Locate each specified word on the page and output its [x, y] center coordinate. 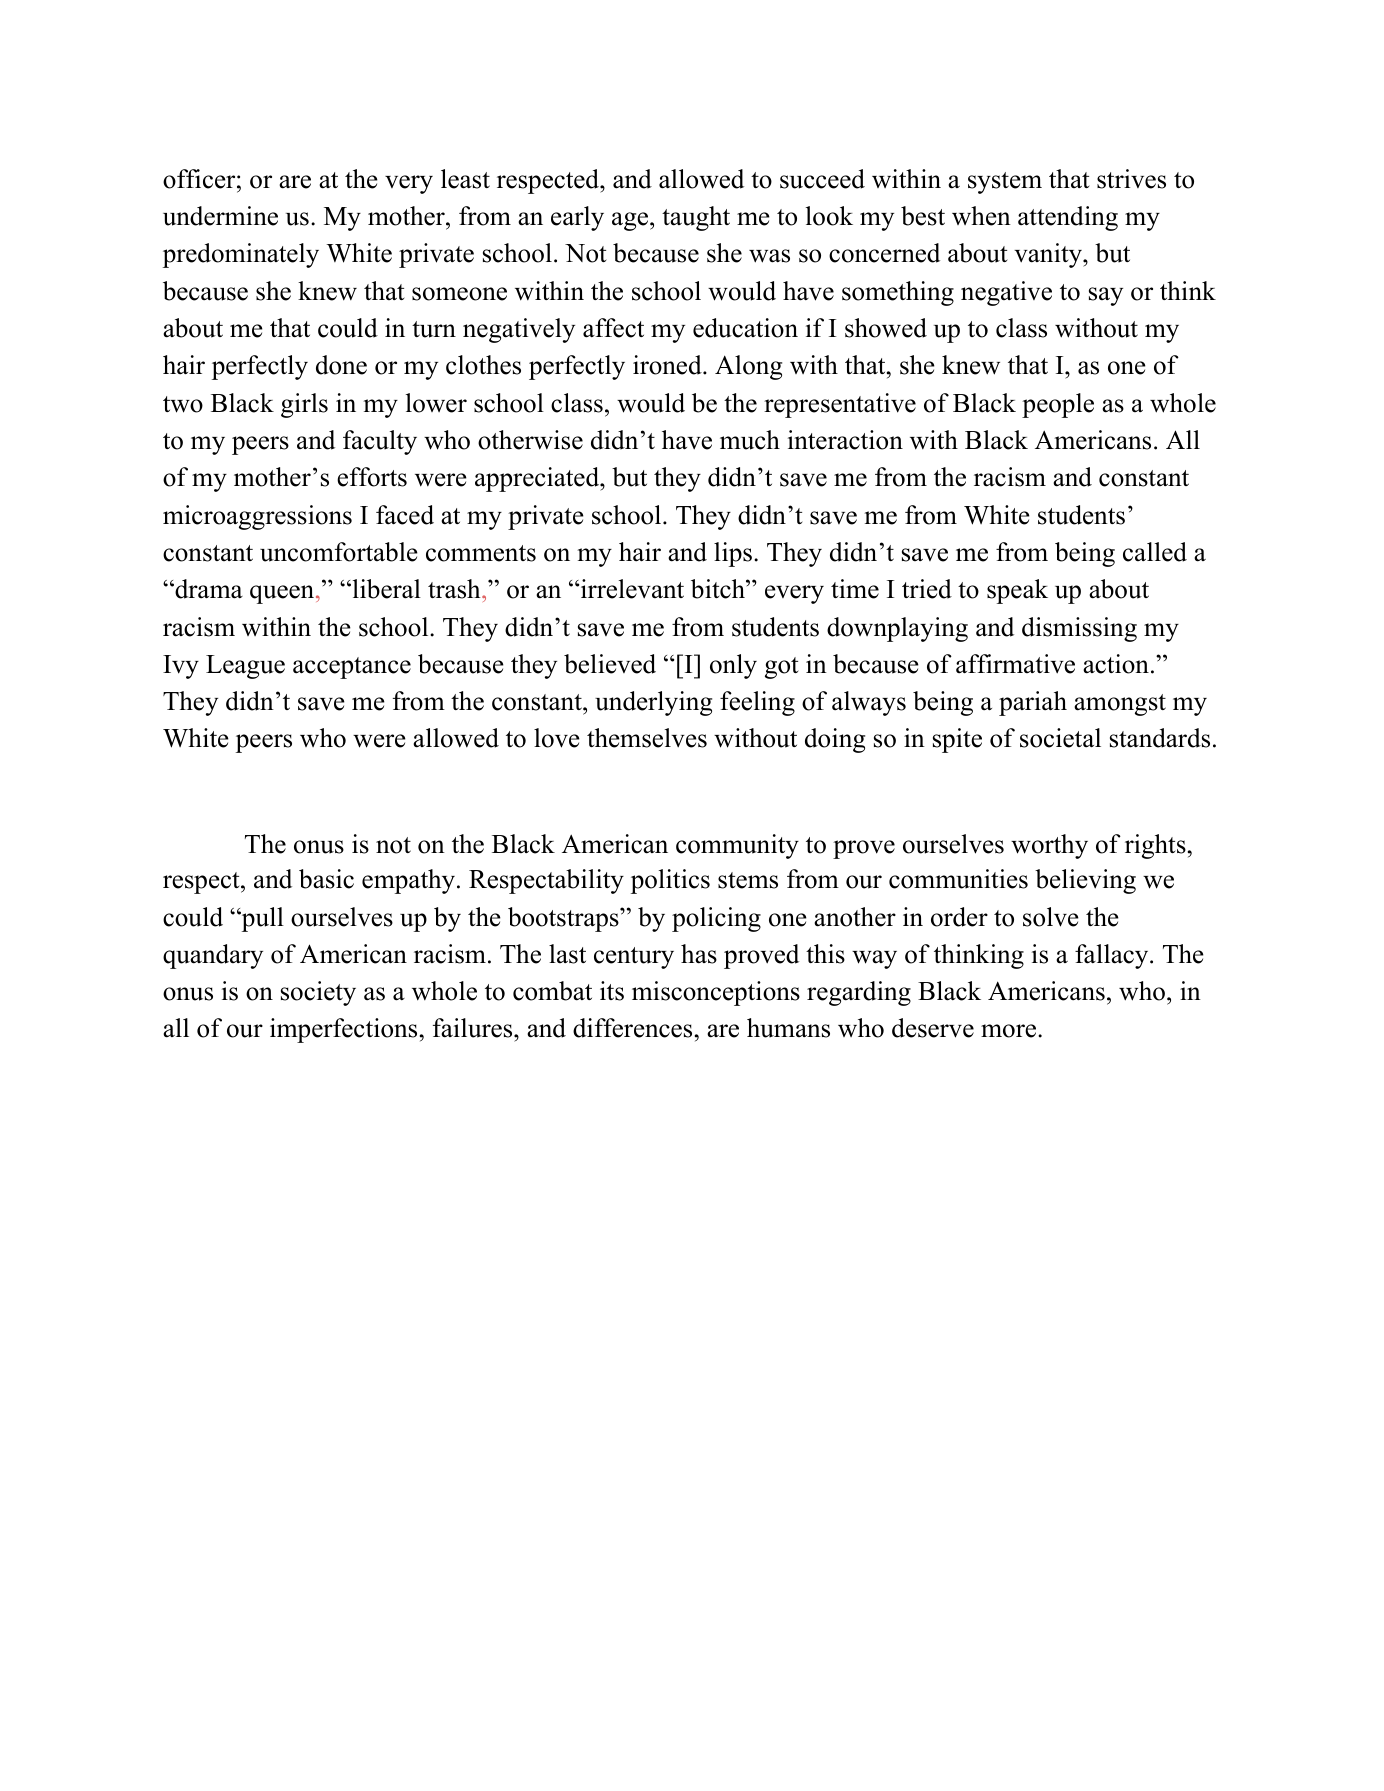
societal [1060, 738]
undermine [220, 216]
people [1058, 405]
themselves [647, 738]
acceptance [352, 668]
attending [1068, 218]
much [750, 440]
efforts [372, 477]
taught [696, 218]
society [318, 993]
